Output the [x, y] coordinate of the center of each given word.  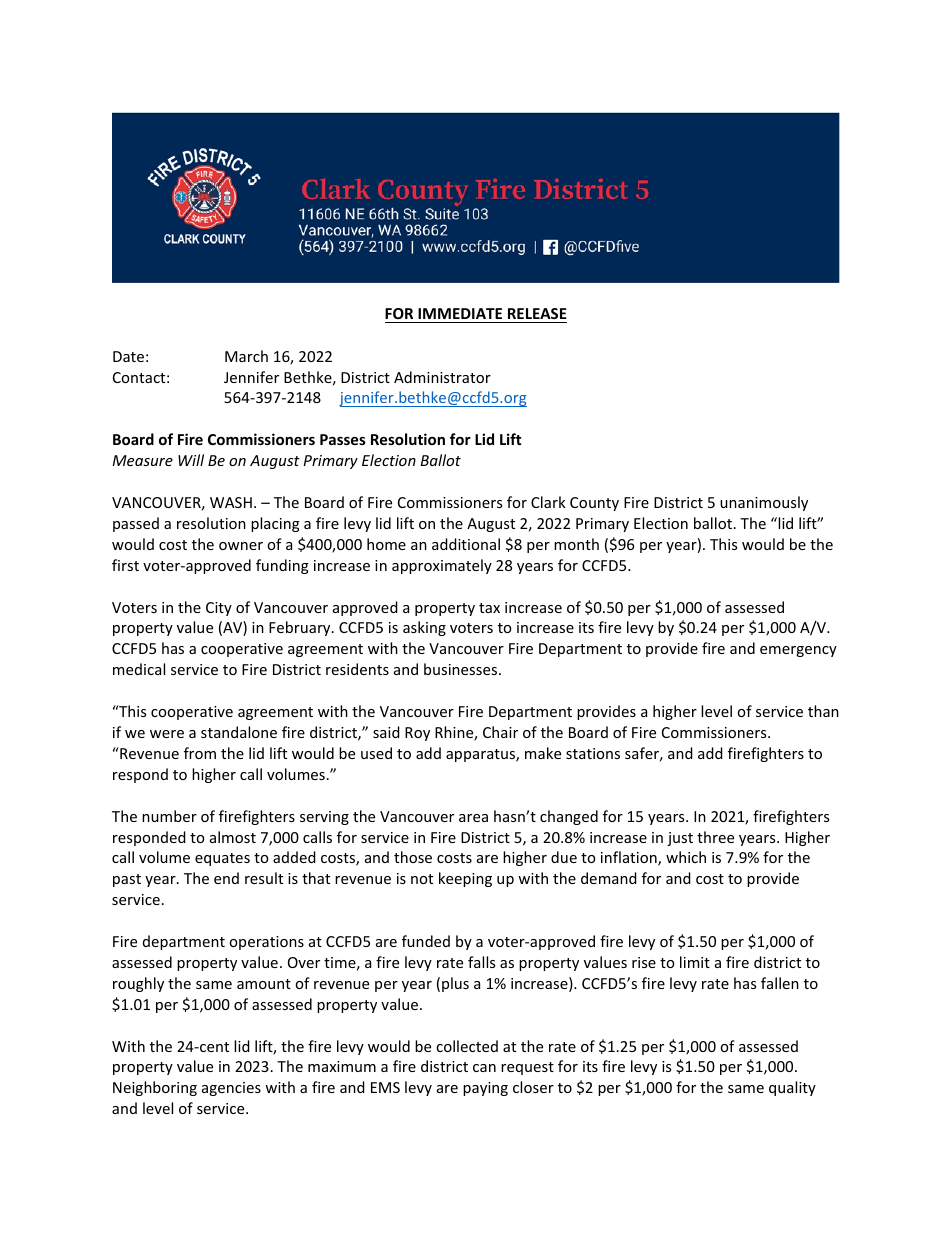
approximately [442, 566]
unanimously [764, 503]
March [246, 356]
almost [233, 837]
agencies [231, 1089]
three [715, 837]
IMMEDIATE [460, 313]
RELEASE [537, 313]
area [473, 818]
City [219, 609]
